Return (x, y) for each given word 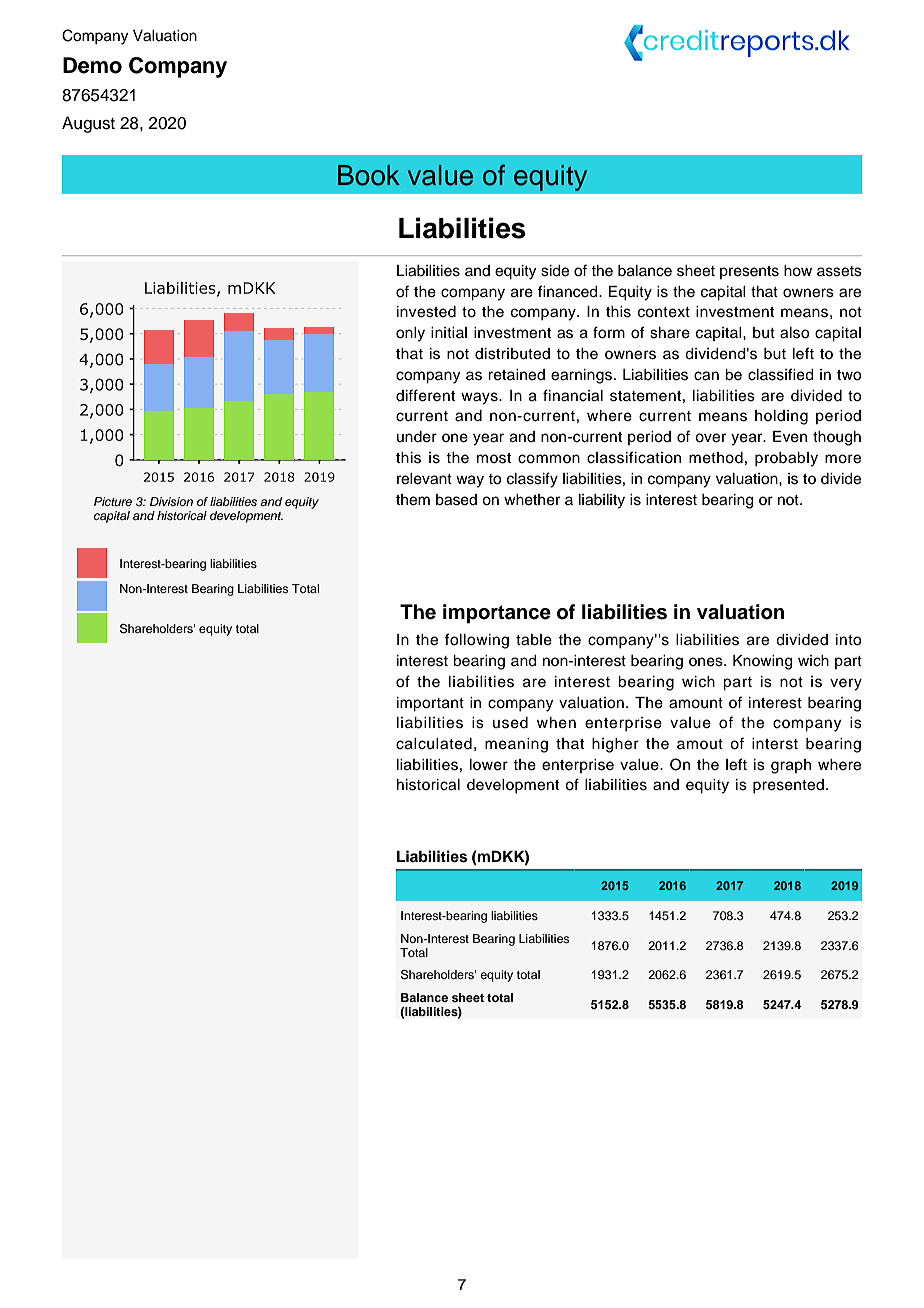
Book (369, 175)
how (798, 271)
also (794, 333)
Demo (92, 65)
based (456, 500)
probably (786, 459)
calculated (434, 744)
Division (171, 501)
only (410, 334)
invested (426, 312)
